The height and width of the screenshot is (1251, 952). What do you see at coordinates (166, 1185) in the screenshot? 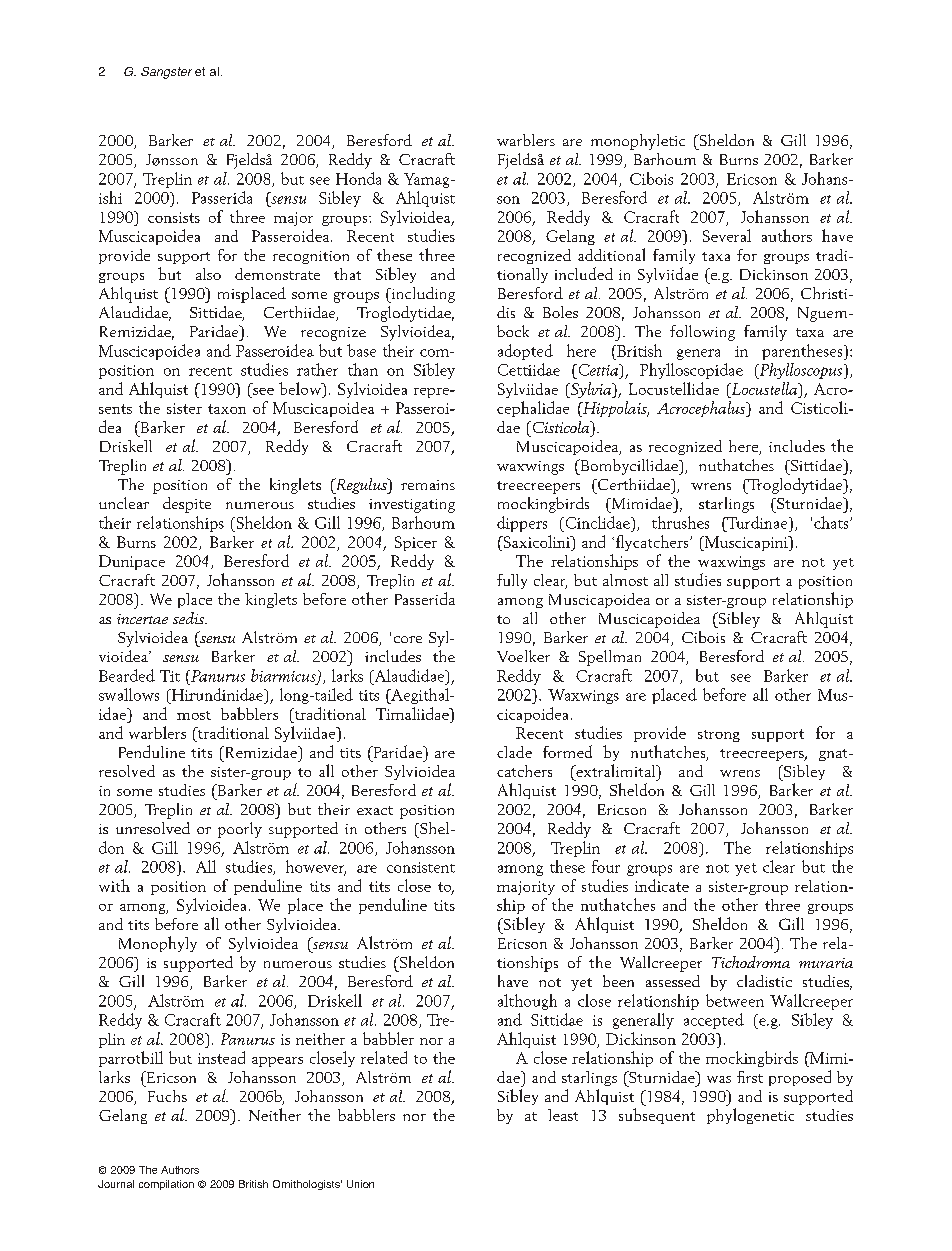
I see `compilation` at bounding box center [166, 1185].
